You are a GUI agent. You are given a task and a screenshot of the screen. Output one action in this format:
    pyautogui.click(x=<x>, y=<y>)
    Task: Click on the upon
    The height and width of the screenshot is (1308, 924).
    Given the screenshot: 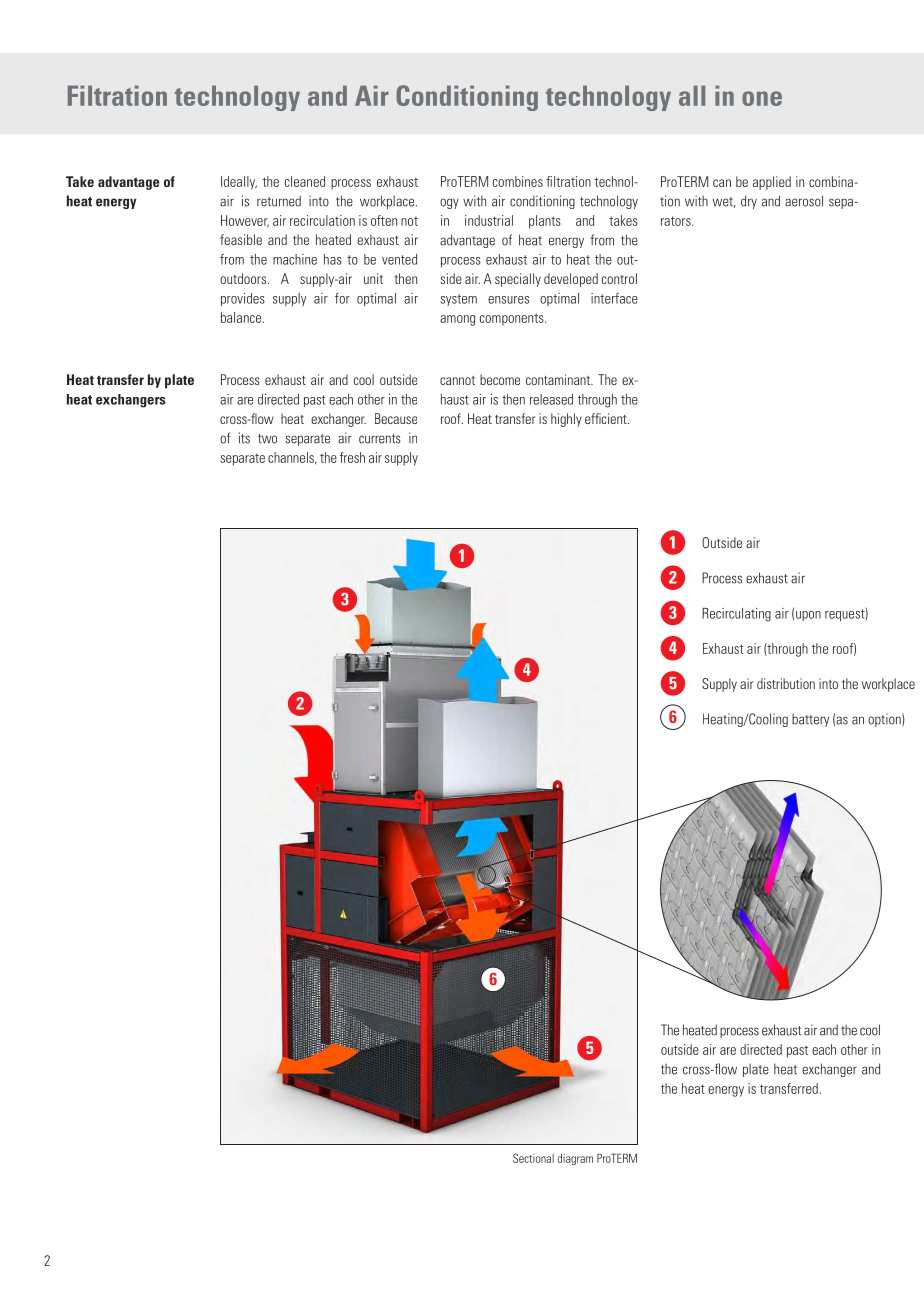 What is the action you would take?
    pyautogui.click(x=808, y=616)
